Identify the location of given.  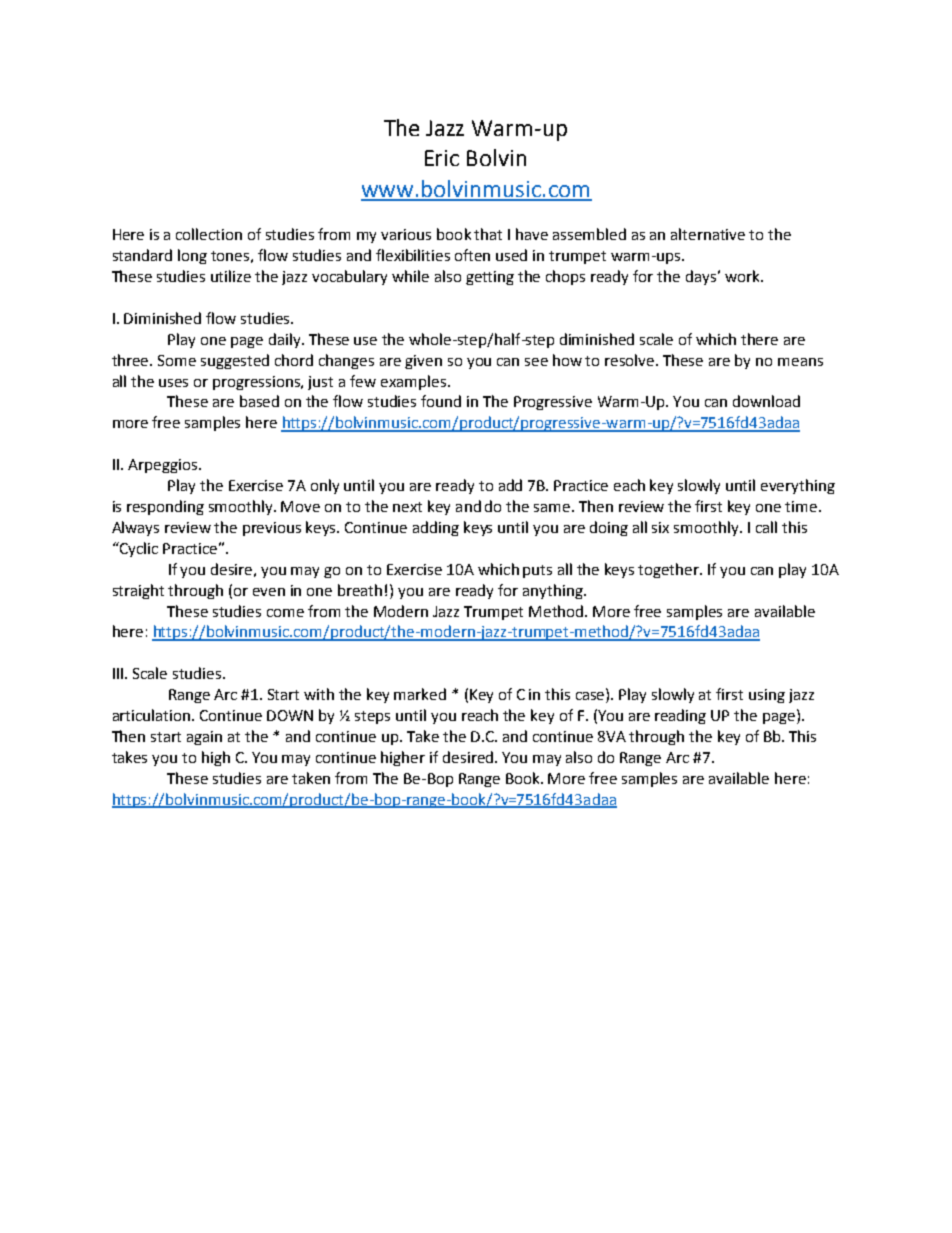
(423, 362).
